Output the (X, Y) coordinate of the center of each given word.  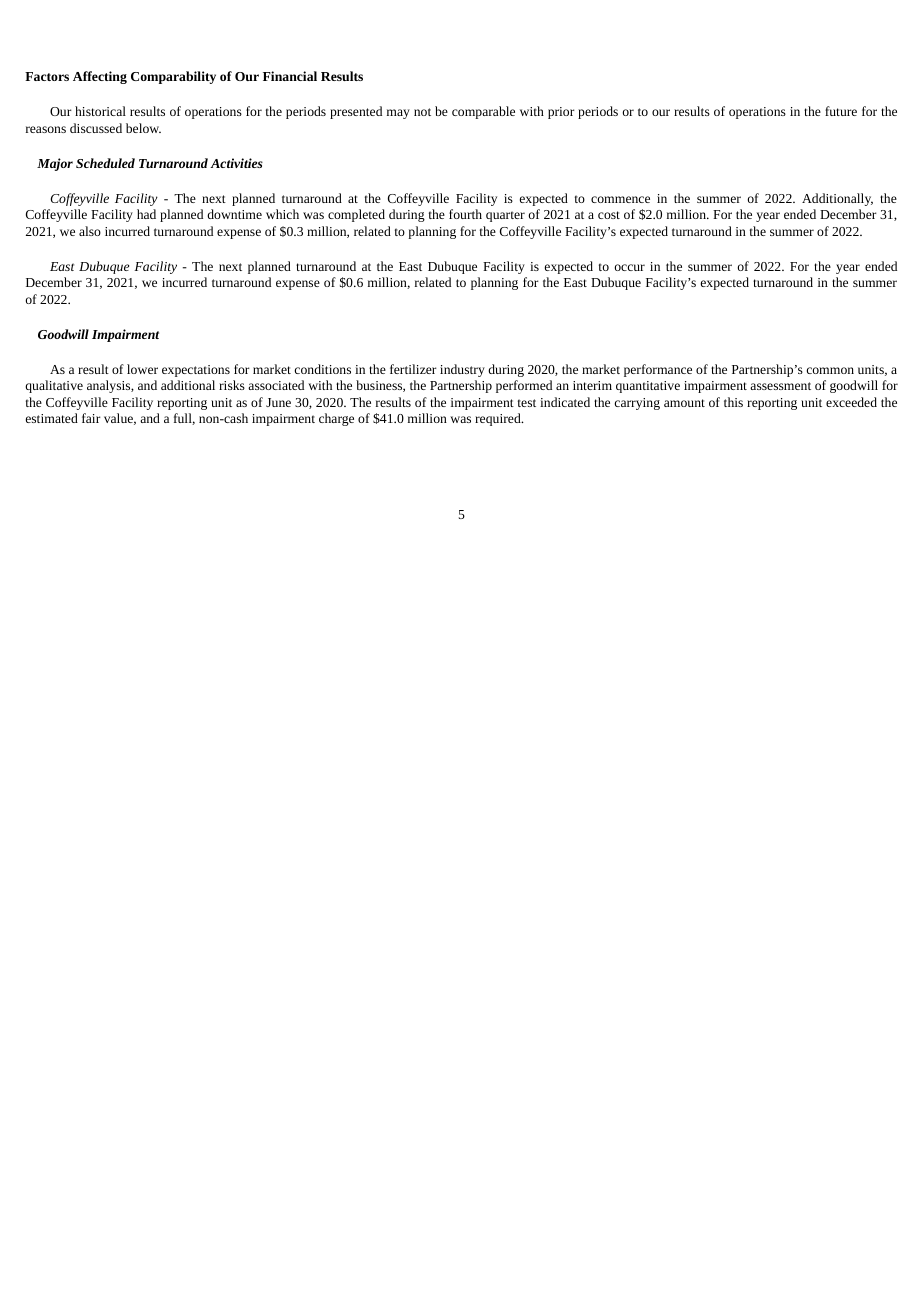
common (830, 370)
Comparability (173, 77)
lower (142, 369)
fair (91, 418)
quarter (505, 216)
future (841, 111)
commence (620, 199)
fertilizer (413, 369)
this (733, 402)
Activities (236, 163)
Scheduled (105, 163)
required (499, 419)
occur (630, 267)
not (422, 112)
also (90, 231)
